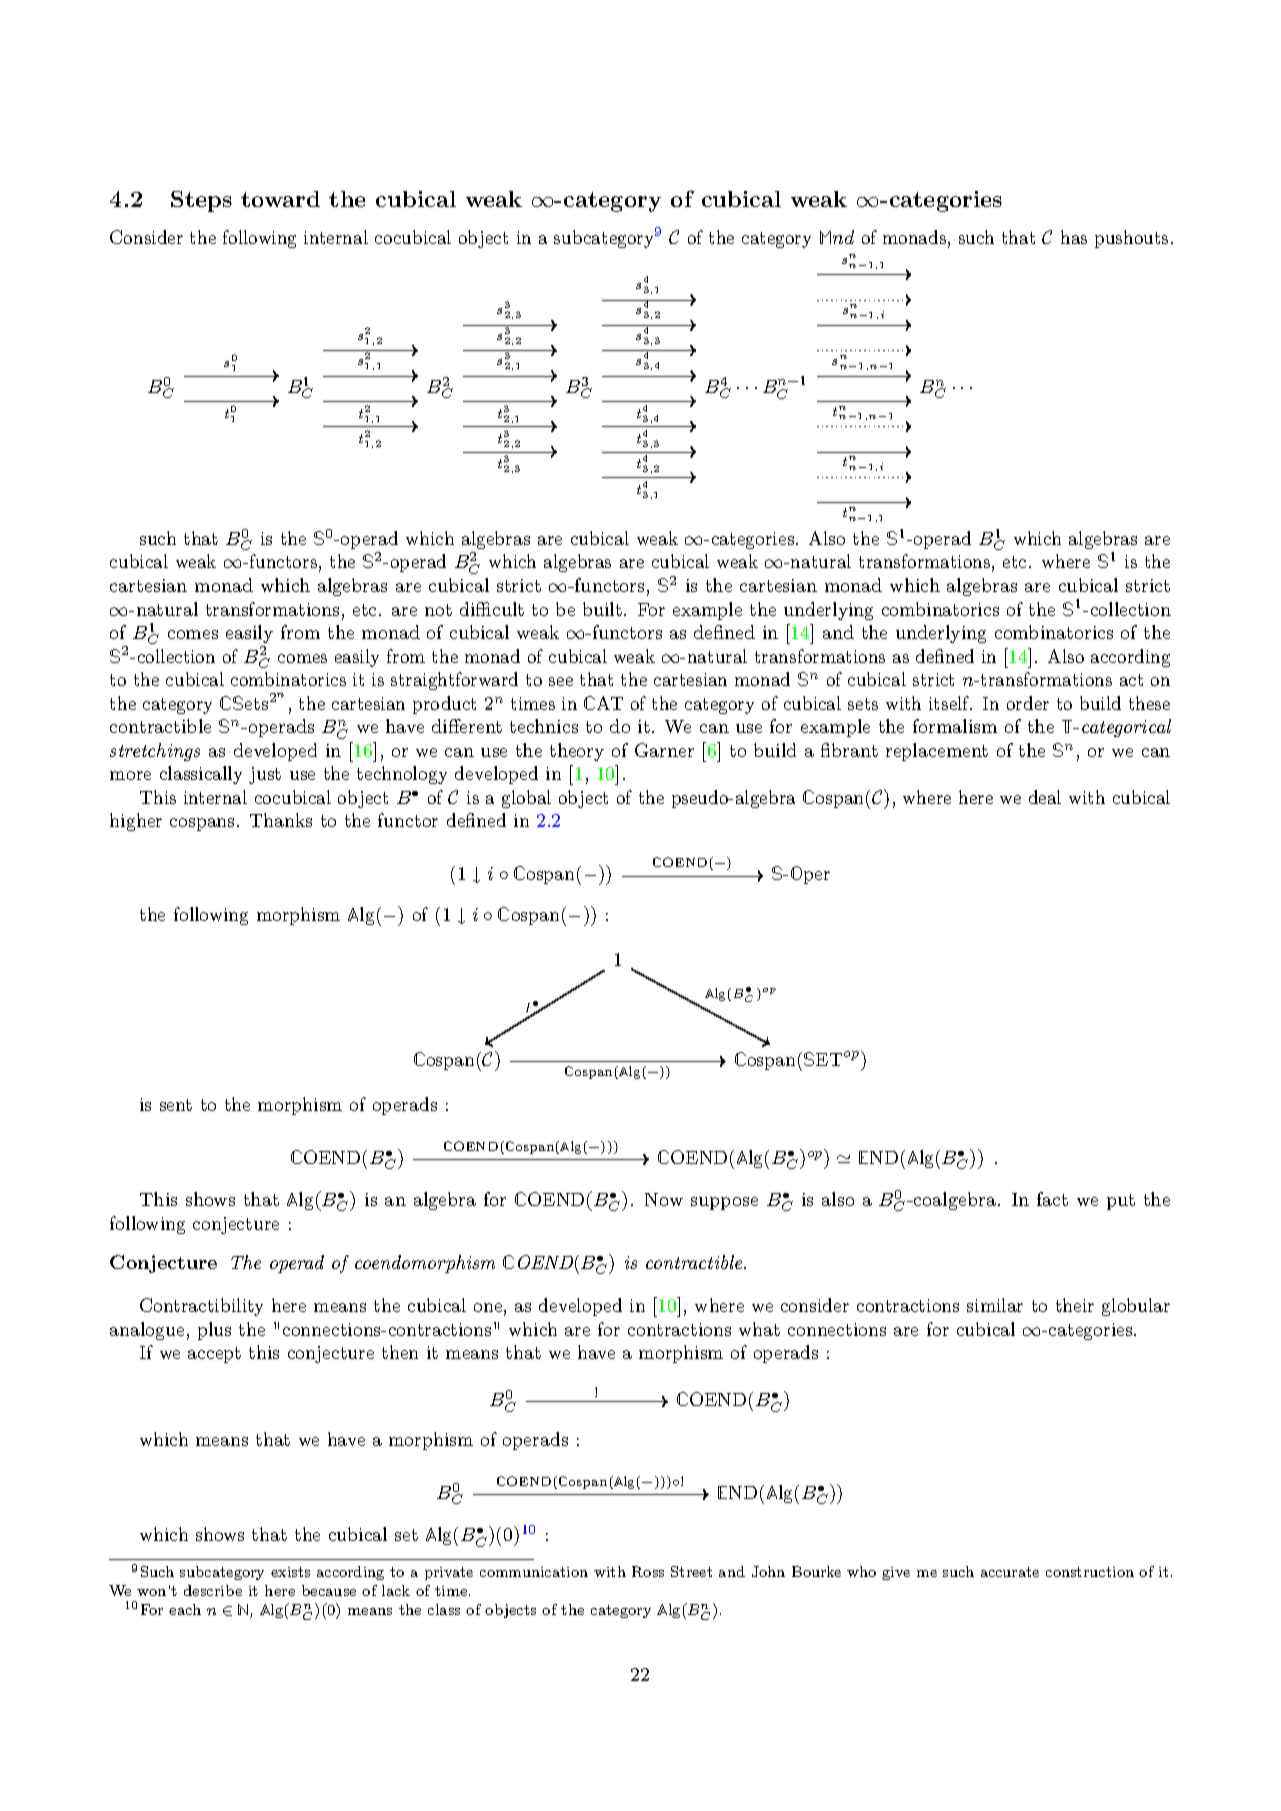  What do you see at coordinates (664, 1199) in the screenshot?
I see `Now` at bounding box center [664, 1199].
